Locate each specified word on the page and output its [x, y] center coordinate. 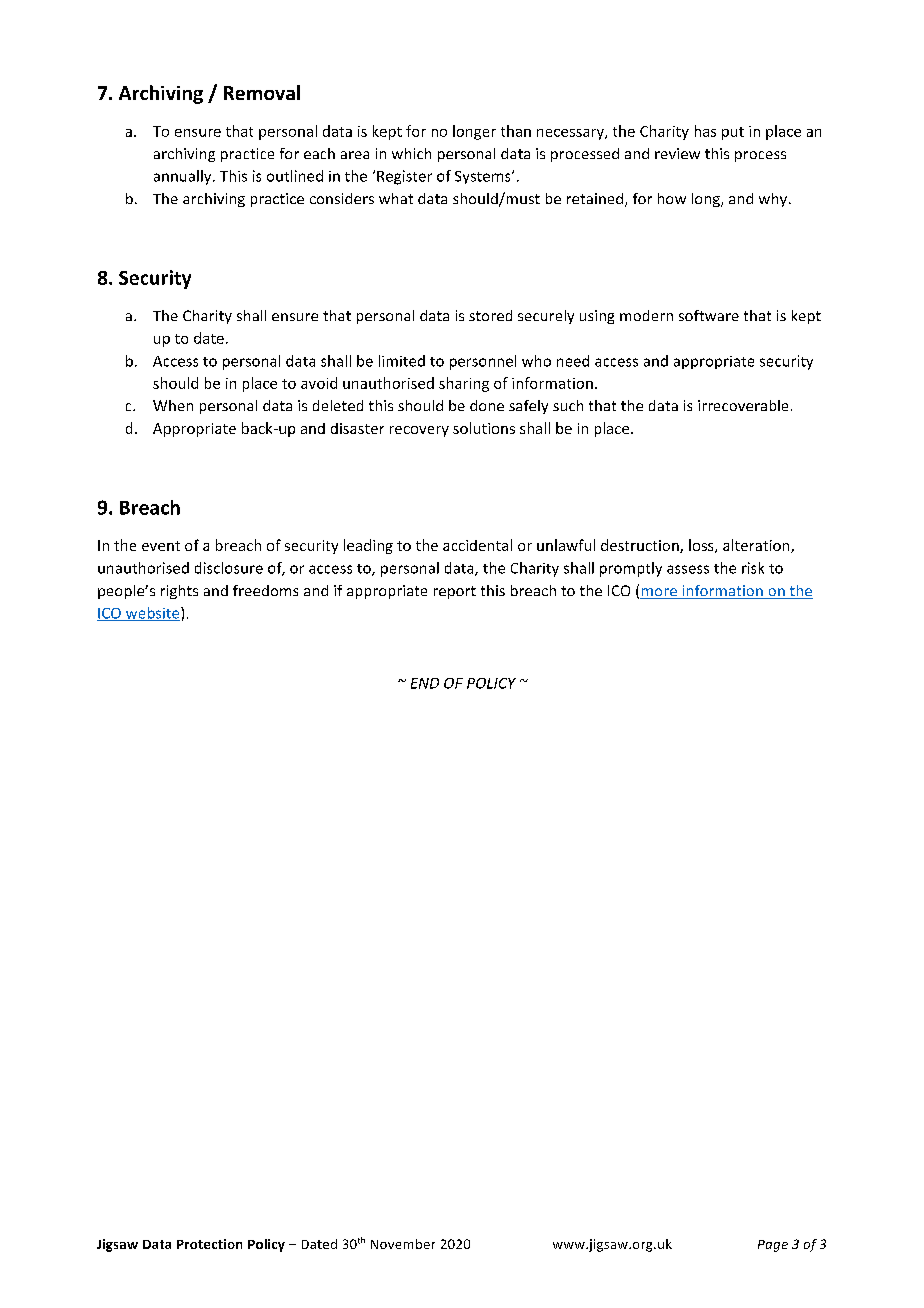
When [173, 405]
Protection [209, 1244]
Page [773, 1246]
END [425, 683]
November [403, 1244]
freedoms [265, 590]
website [153, 614]
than [516, 131]
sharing [464, 384]
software [709, 315]
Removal [262, 92]
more [659, 593]
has [705, 131]
